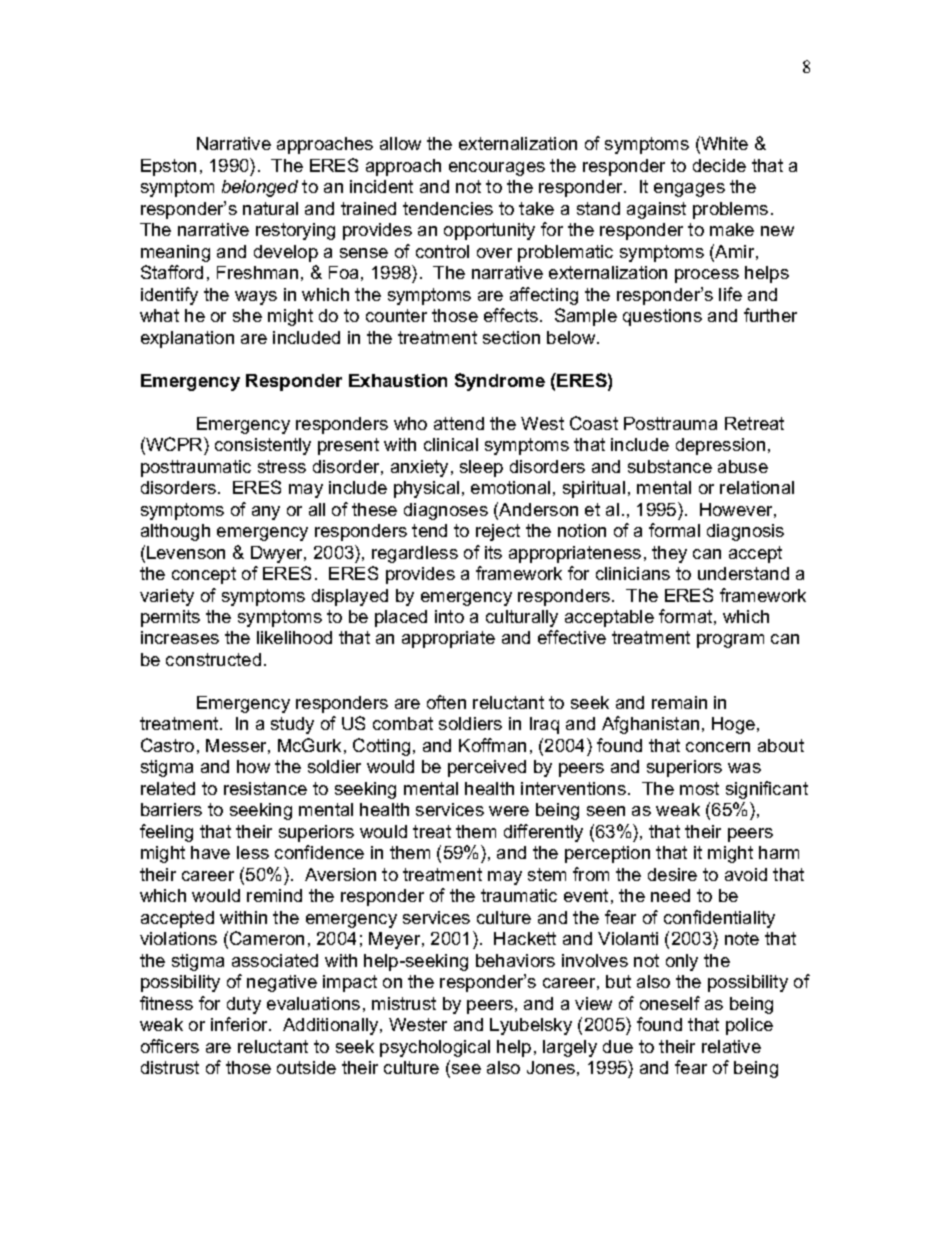  Describe the element at coordinates (260, 188) in the screenshot. I see `belonged` at that location.
